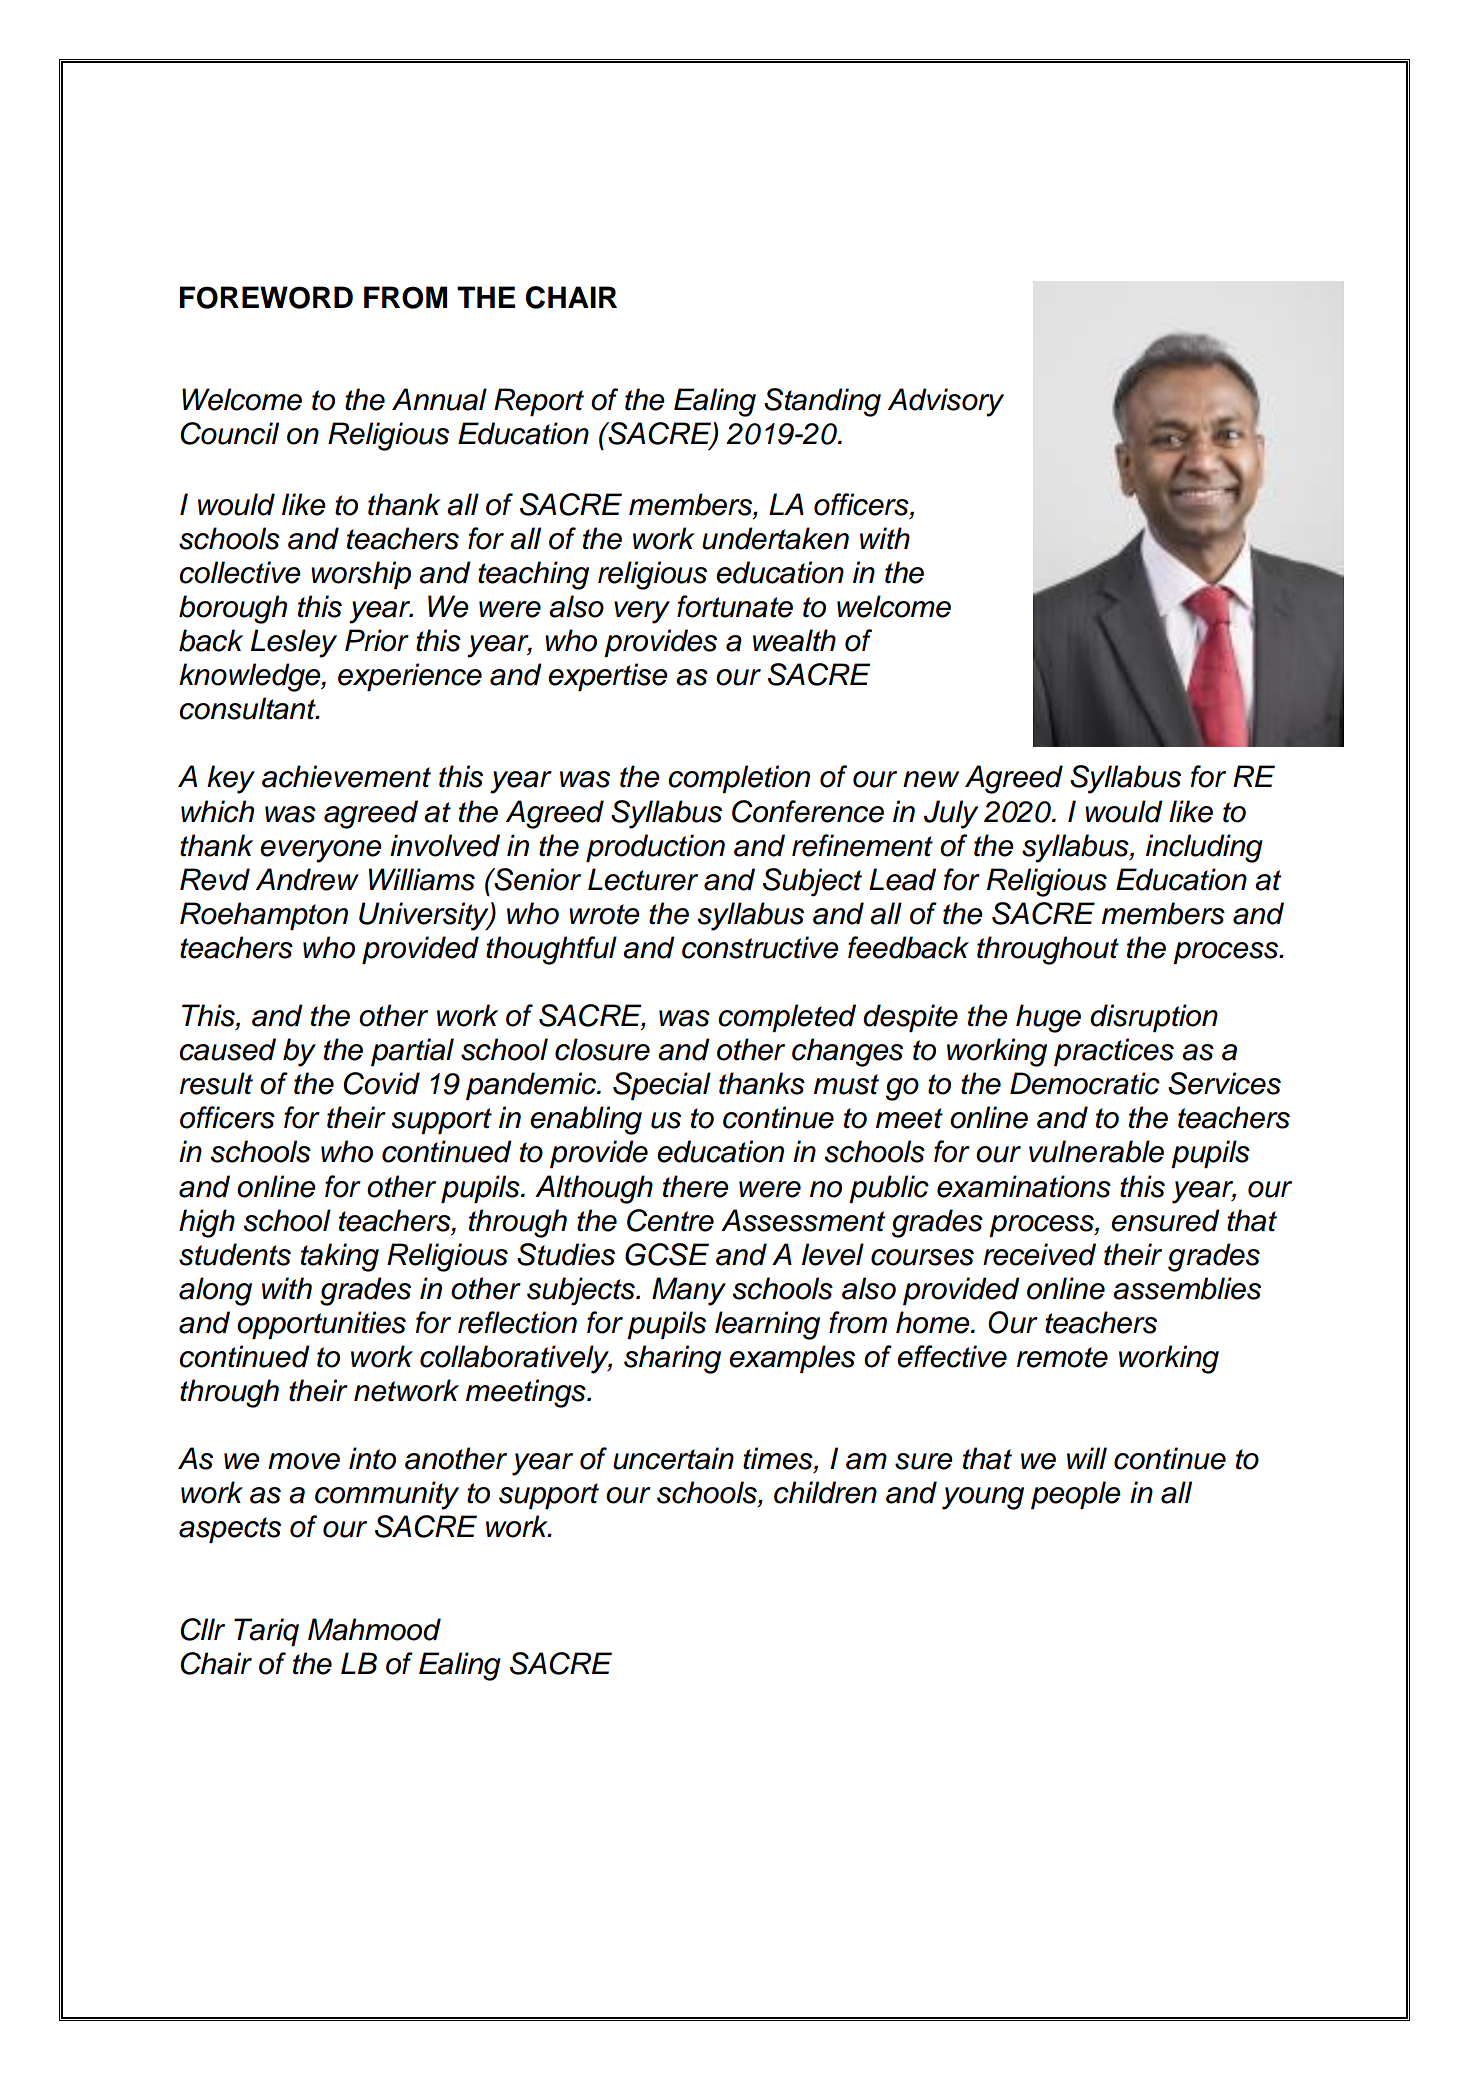 This screenshot has height=2080, width=1469. Describe the element at coordinates (307, 879) in the screenshot. I see `Andrew` at that location.
